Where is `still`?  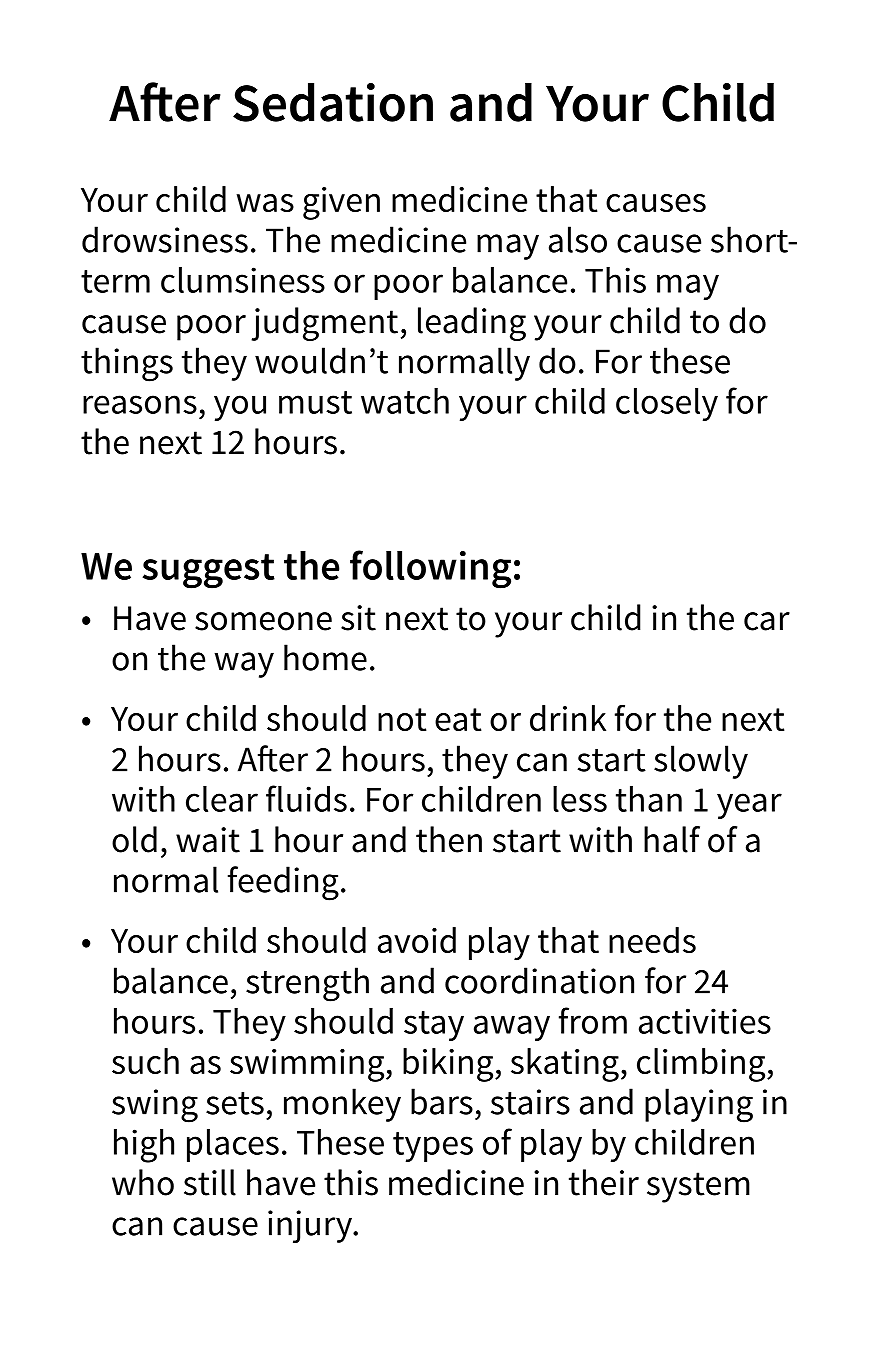
still is located at coordinates (210, 1182).
